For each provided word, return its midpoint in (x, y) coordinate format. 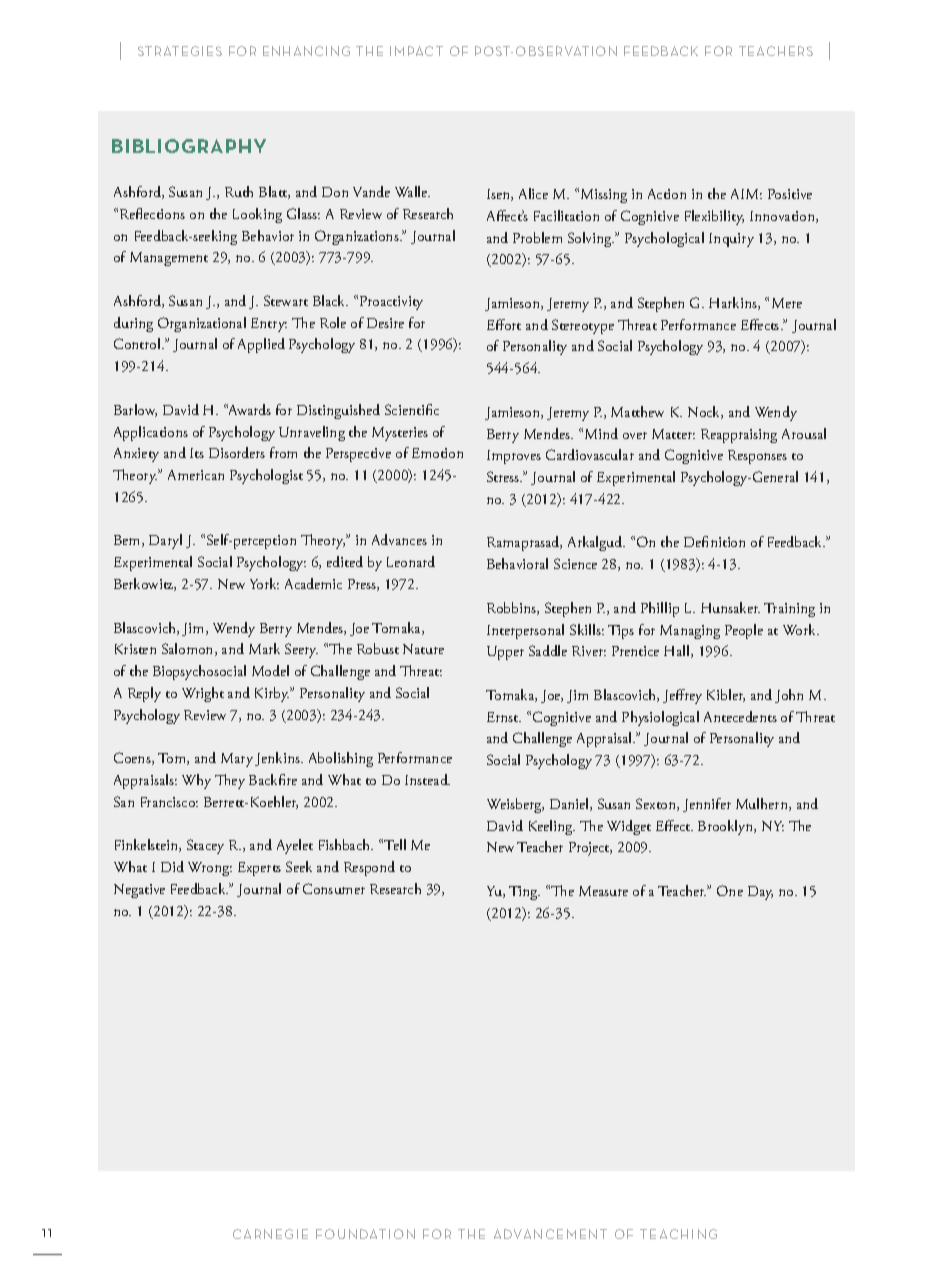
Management (169, 259)
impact (416, 51)
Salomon (189, 649)
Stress (504, 476)
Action (667, 194)
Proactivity (391, 303)
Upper (505, 653)
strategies (180, 51)
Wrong (210, 869)
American (196, 475)
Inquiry (731, 240)
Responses (757, 457)
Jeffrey (682, 696)
